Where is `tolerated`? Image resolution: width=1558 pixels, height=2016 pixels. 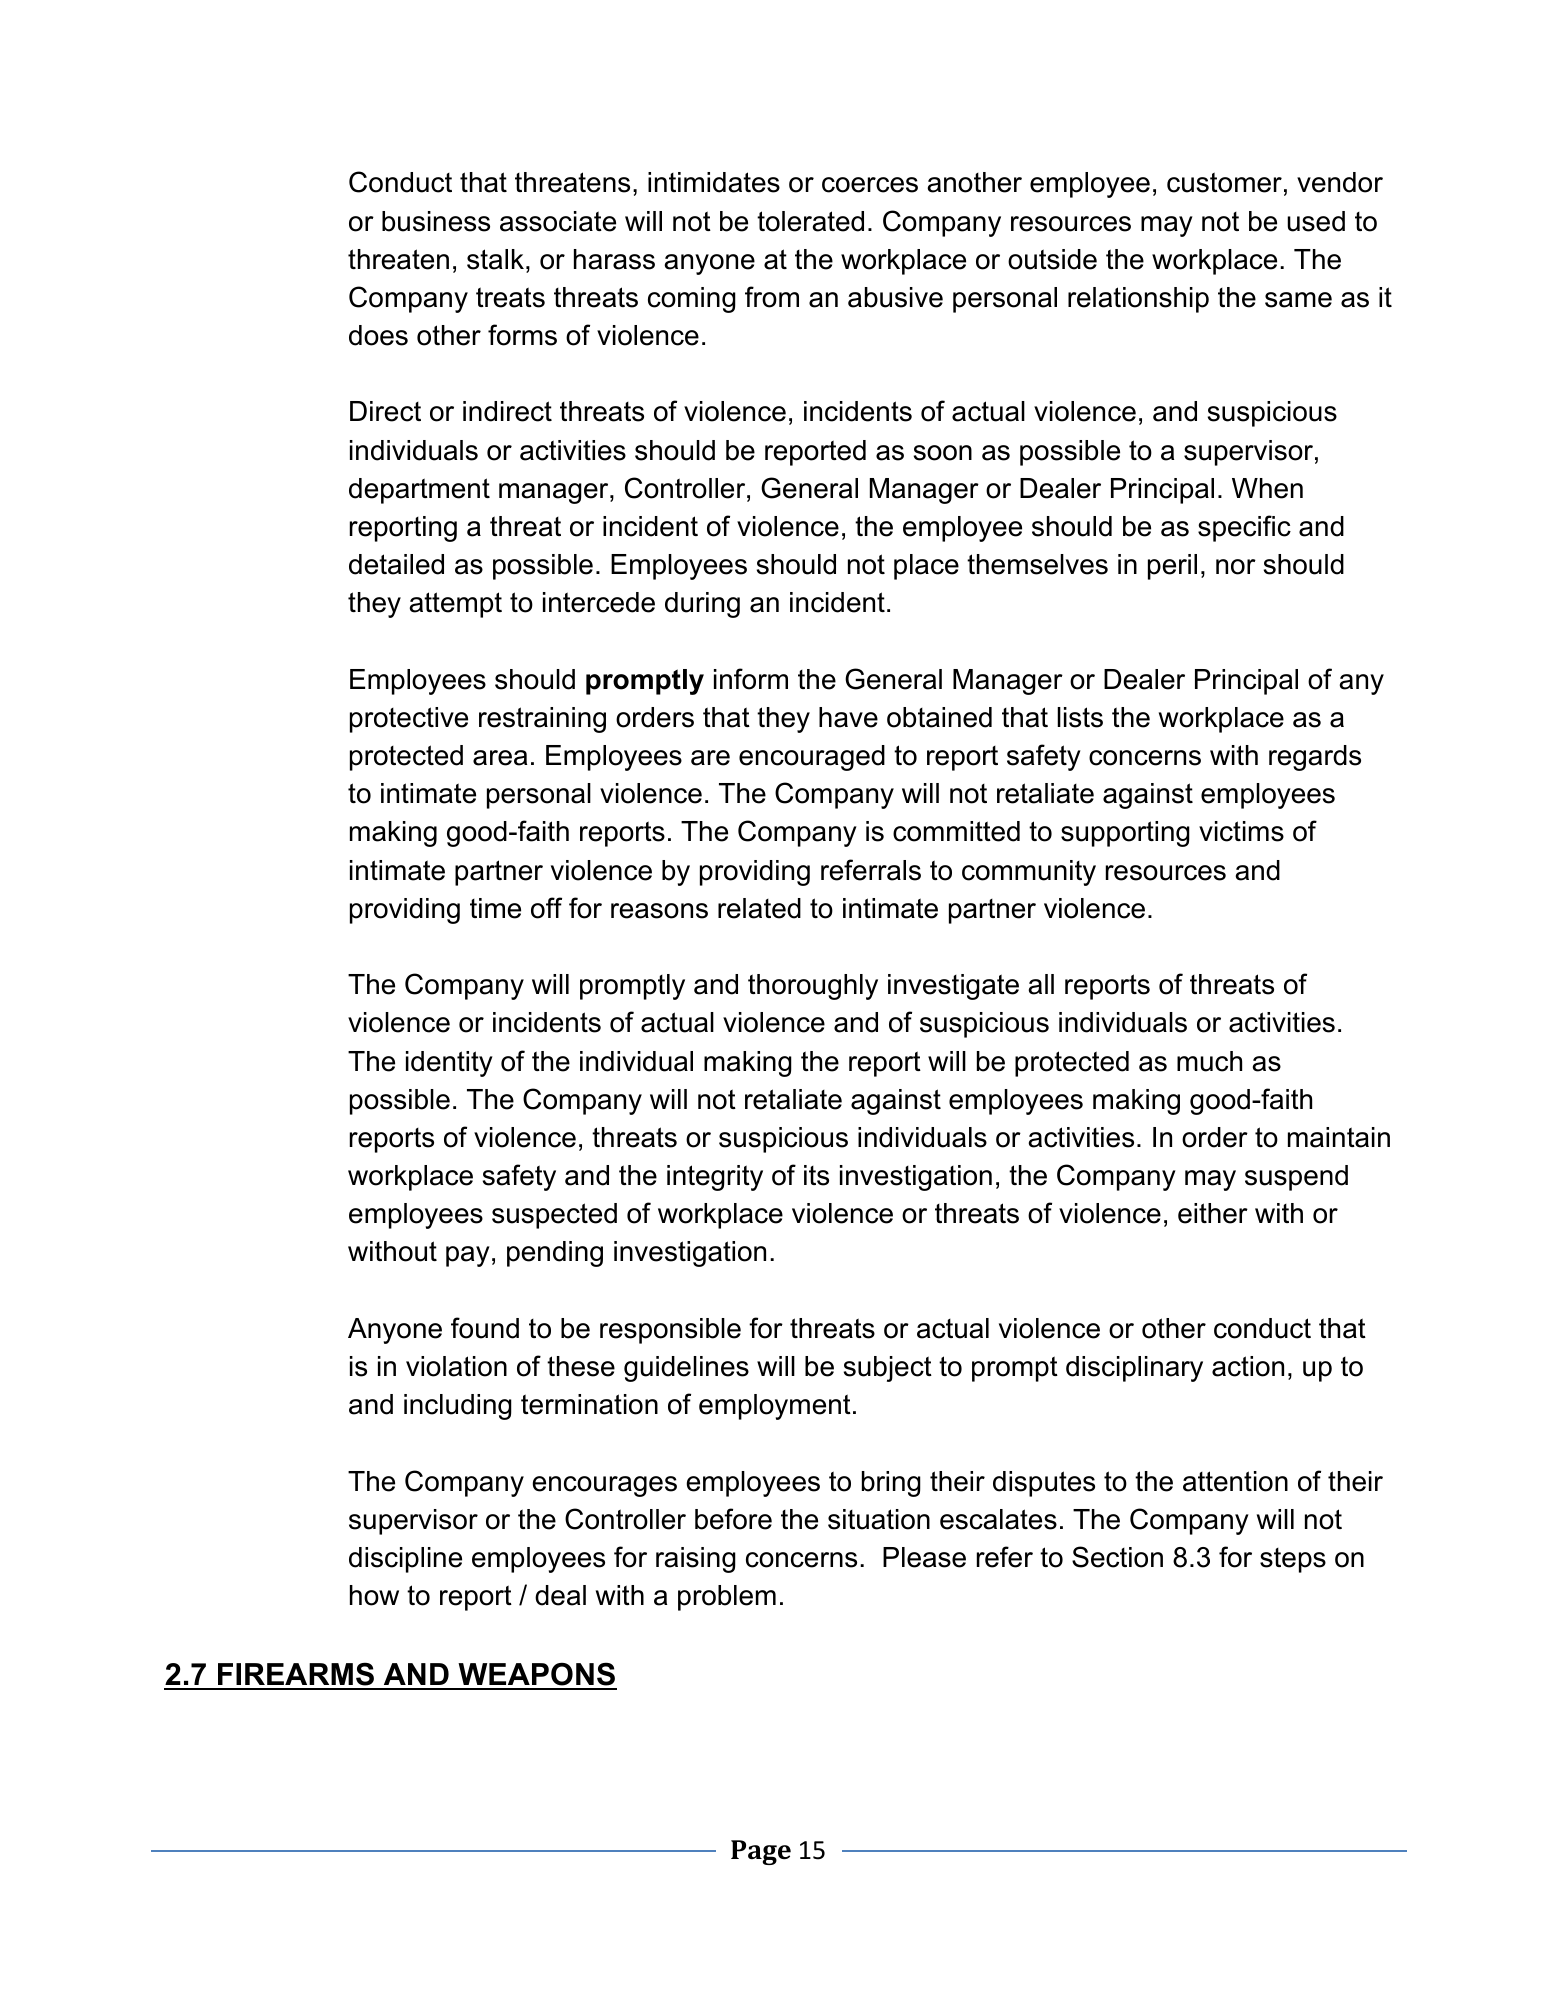 tolerated is located at coordinates (810, 221).
